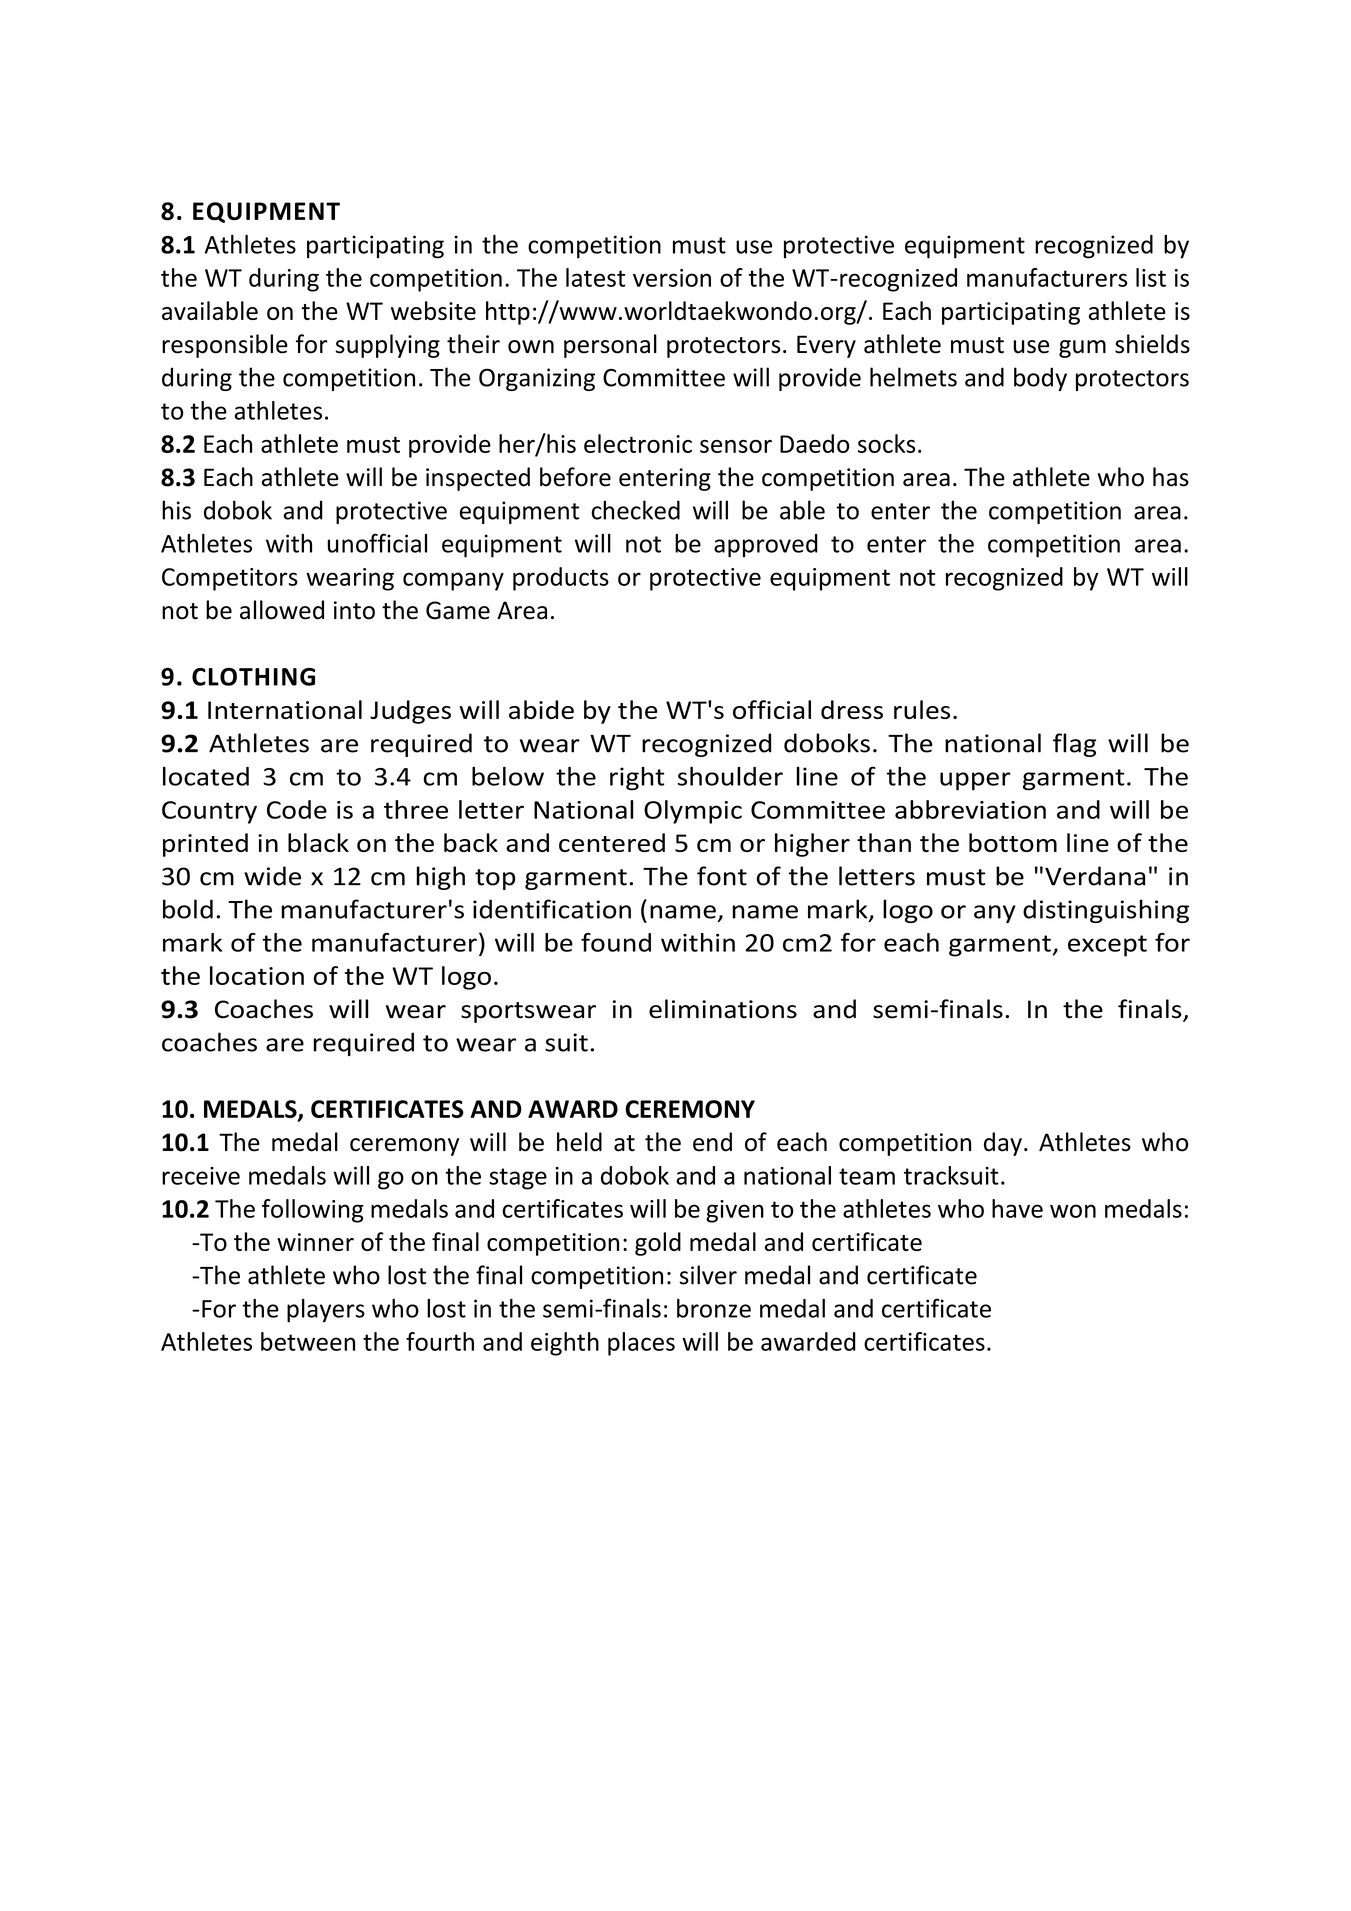 The width and height of the image is (1351, 1911). I want to click on Olympic, so click(693, 812).
